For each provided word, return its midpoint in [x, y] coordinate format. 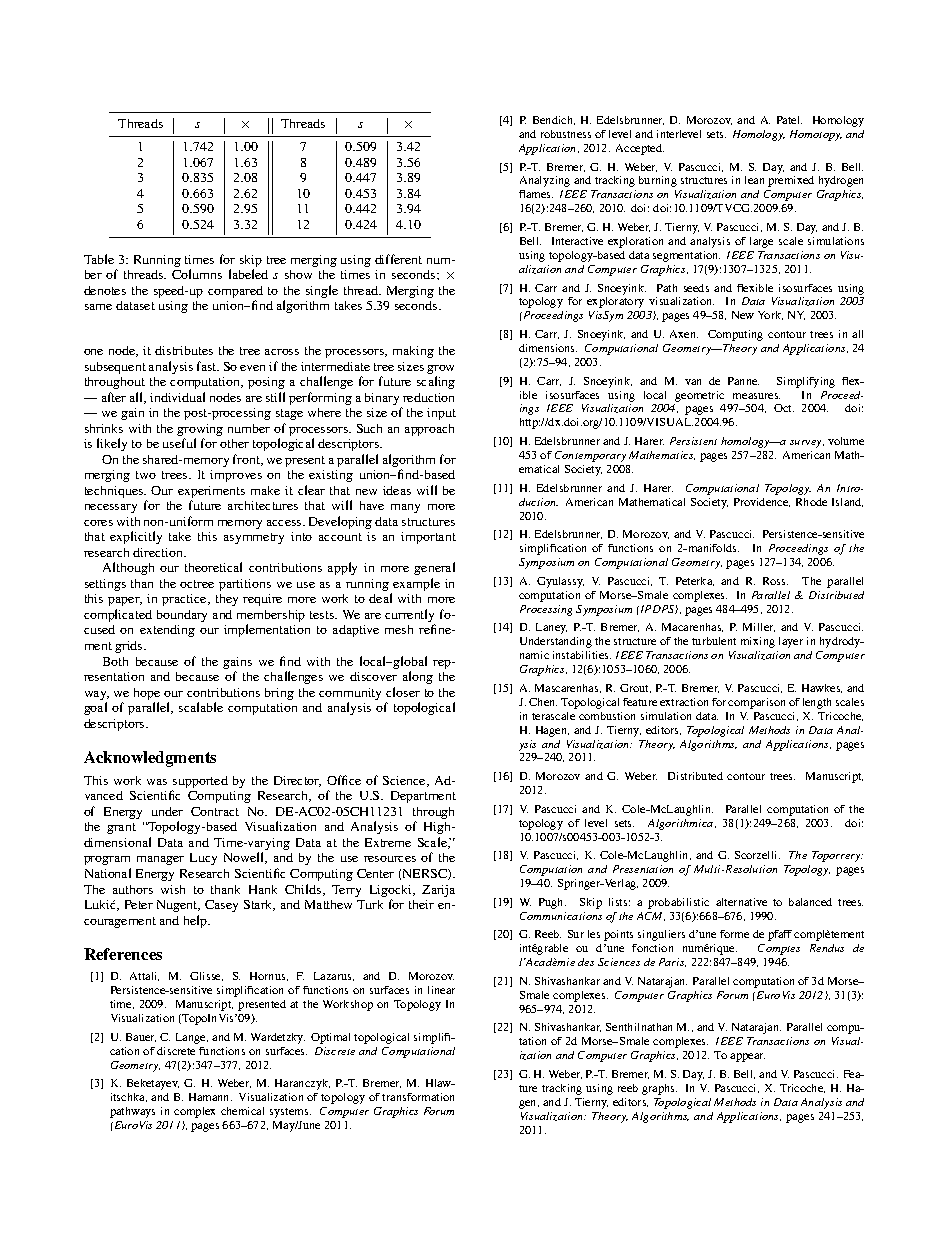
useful [179, 443]
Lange [192, 1038]
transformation [418, 1097]
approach [429, 430]
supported [200, 783]
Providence [762, 502]
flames [536, 194]
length [817, 703]
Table [99, 259]
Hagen [552, 731]
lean [754, 180]
